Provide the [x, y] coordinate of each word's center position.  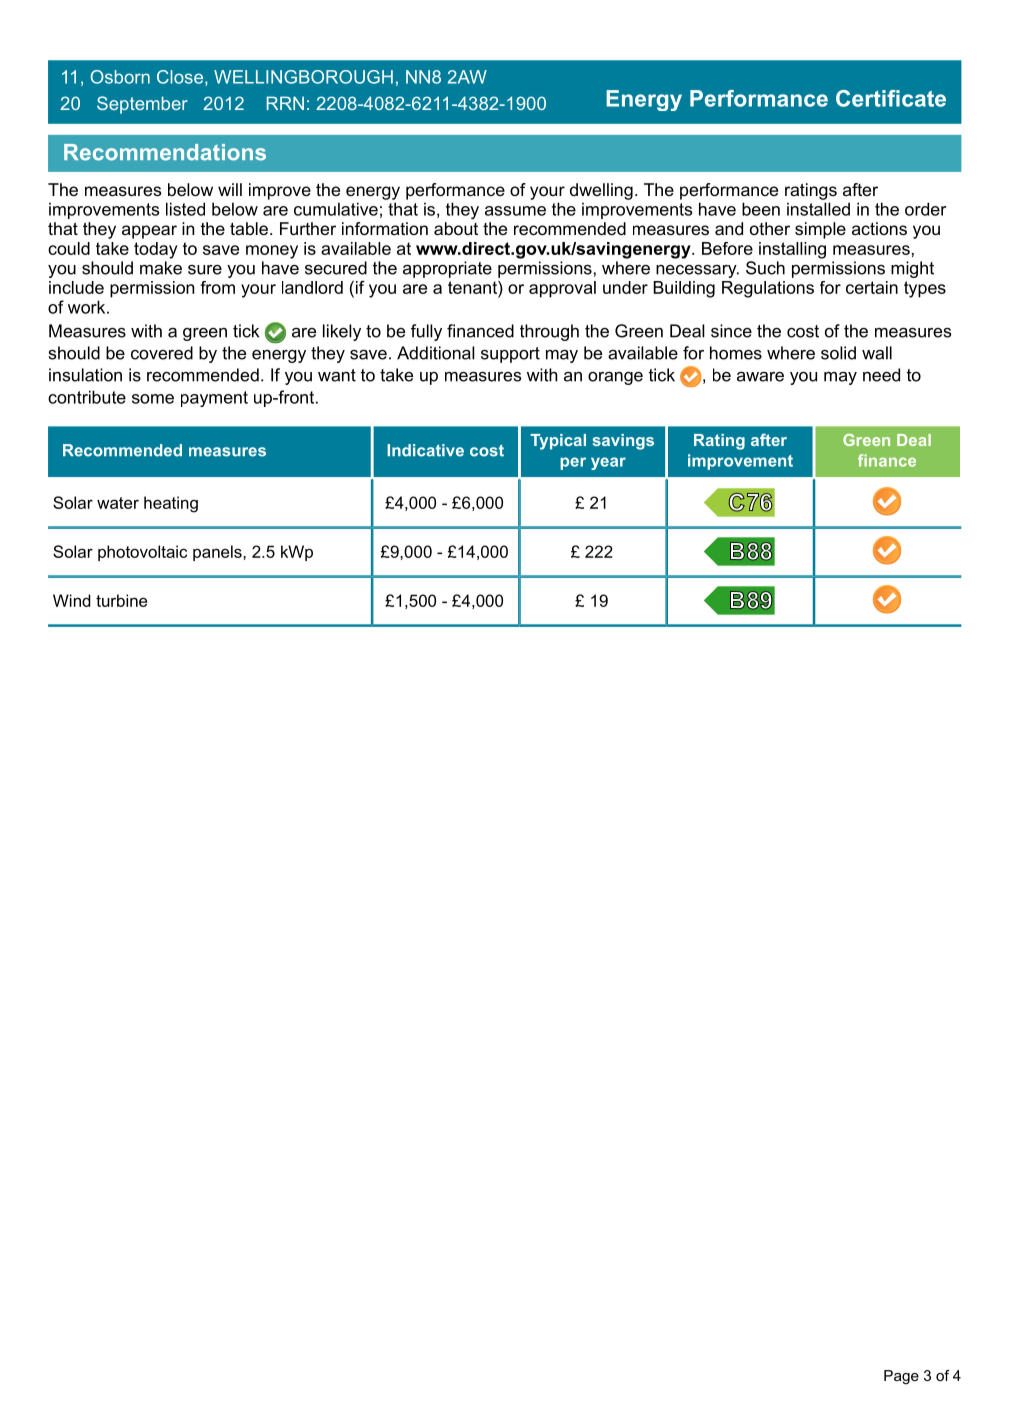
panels [218, 553]
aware [760, 377]
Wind [72, 600]
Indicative [425, 450]
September [142, 105]
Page [901, 1377]
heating [171, 504]
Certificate [891, 98]
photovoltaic [142, 553]
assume [515, 211]
